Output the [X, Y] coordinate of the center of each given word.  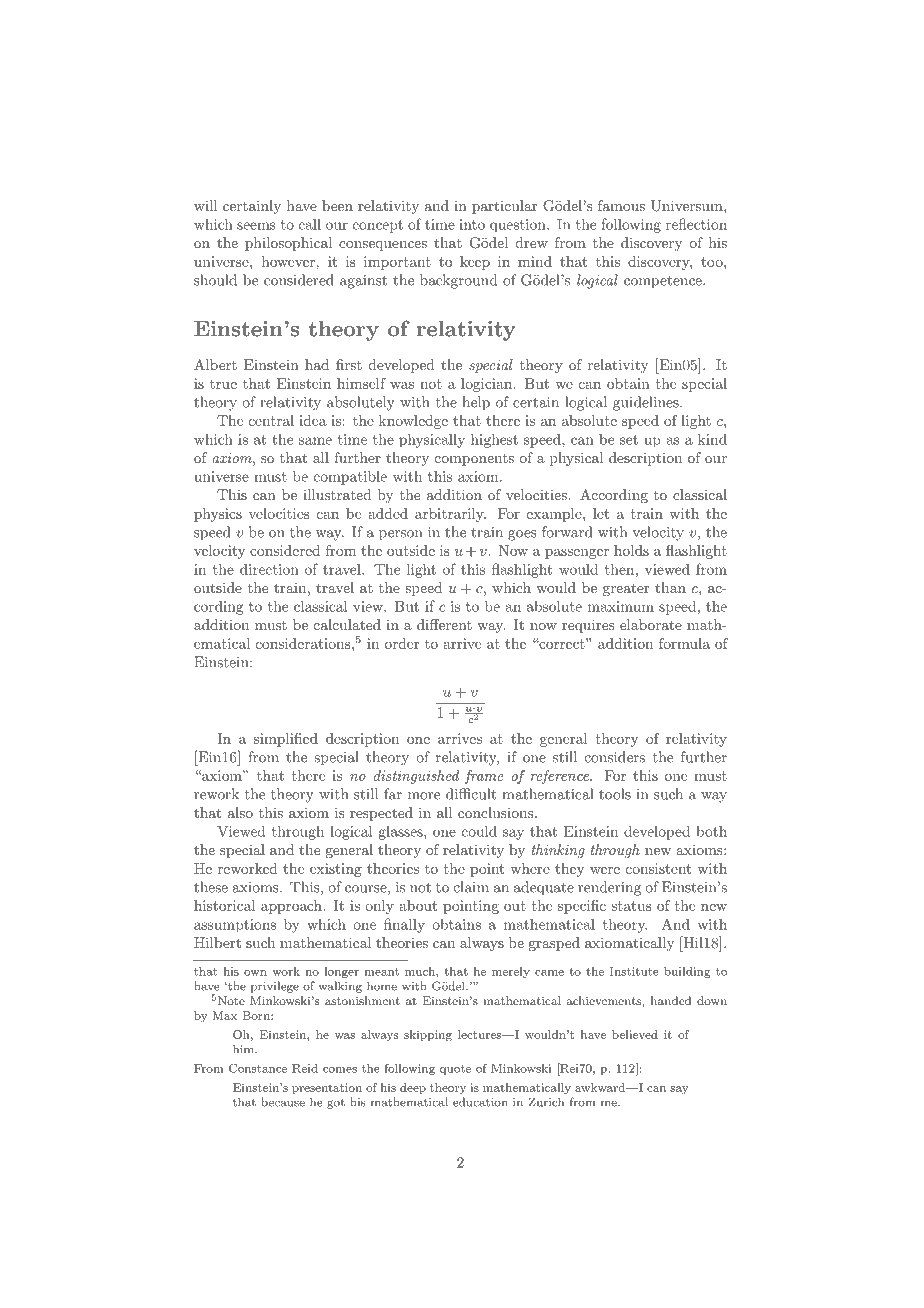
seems [256, 226]
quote [455, 1070]
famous [621, 205]
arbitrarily [450, 515]
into [472, 224]
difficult [471, 794]
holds [631, 550]
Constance [258, 1068]
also [240, 812]
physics [218, 515]
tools [615, 794]
